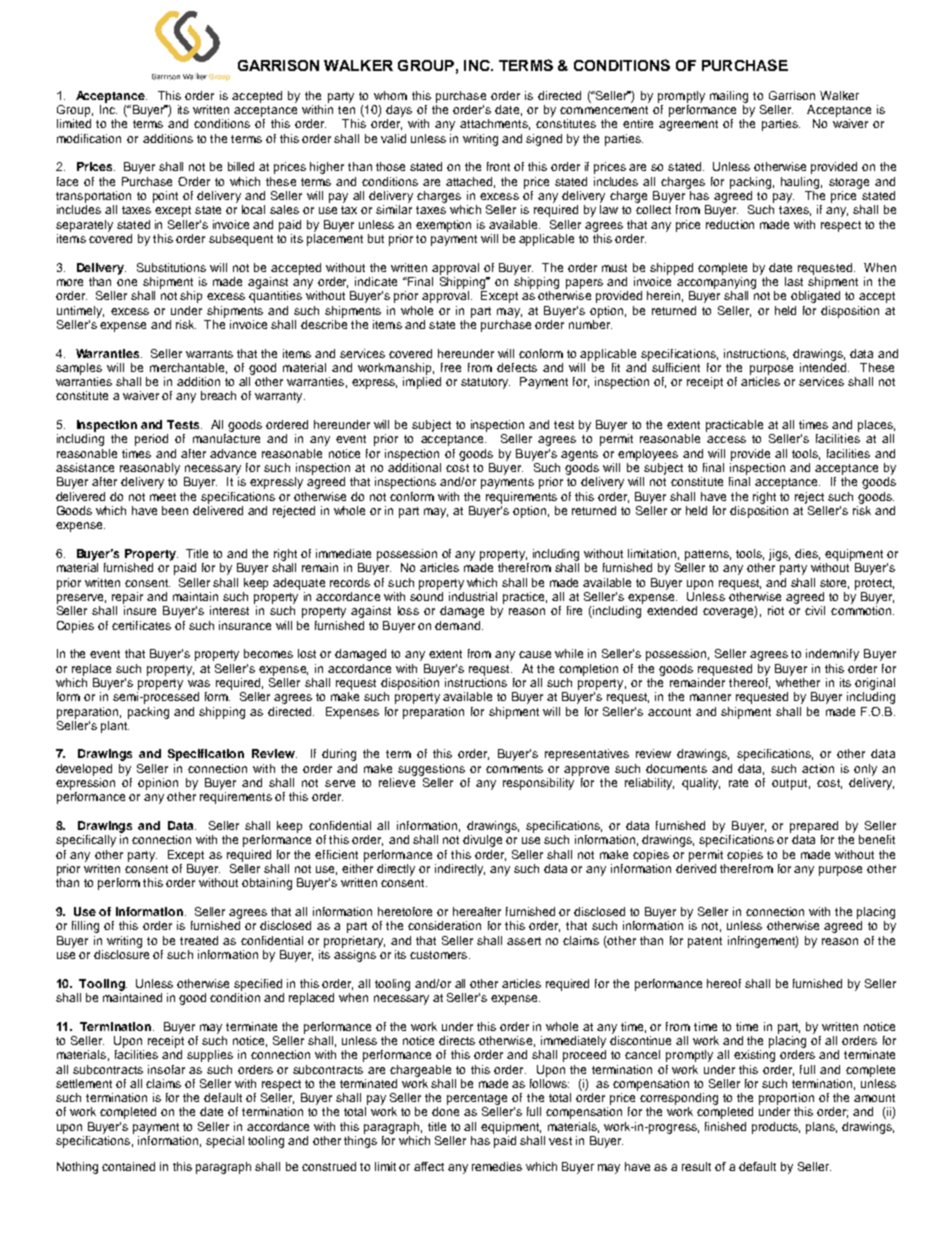 The height and width of the image is (1233, 952). Describe the element at coordinates (579, 455) in the image. I see `agents` at that location.
